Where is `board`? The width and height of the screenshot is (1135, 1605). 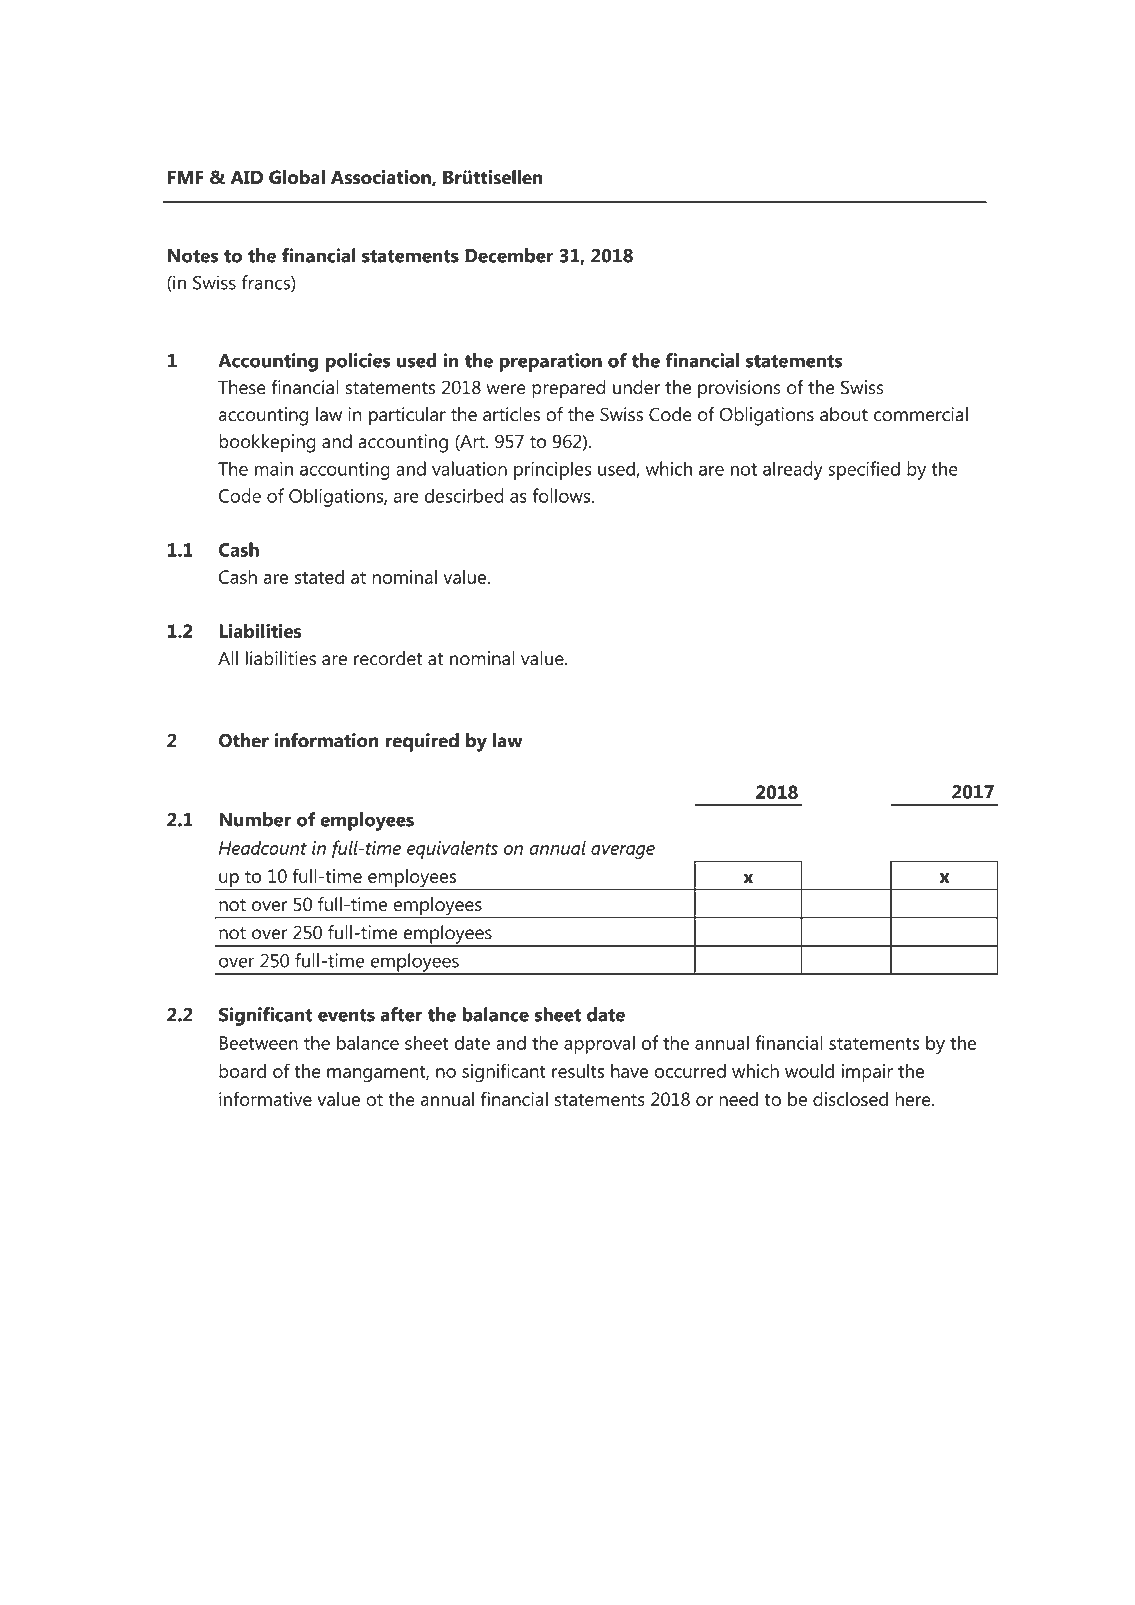 board is located at coordinates (242, 1071).
